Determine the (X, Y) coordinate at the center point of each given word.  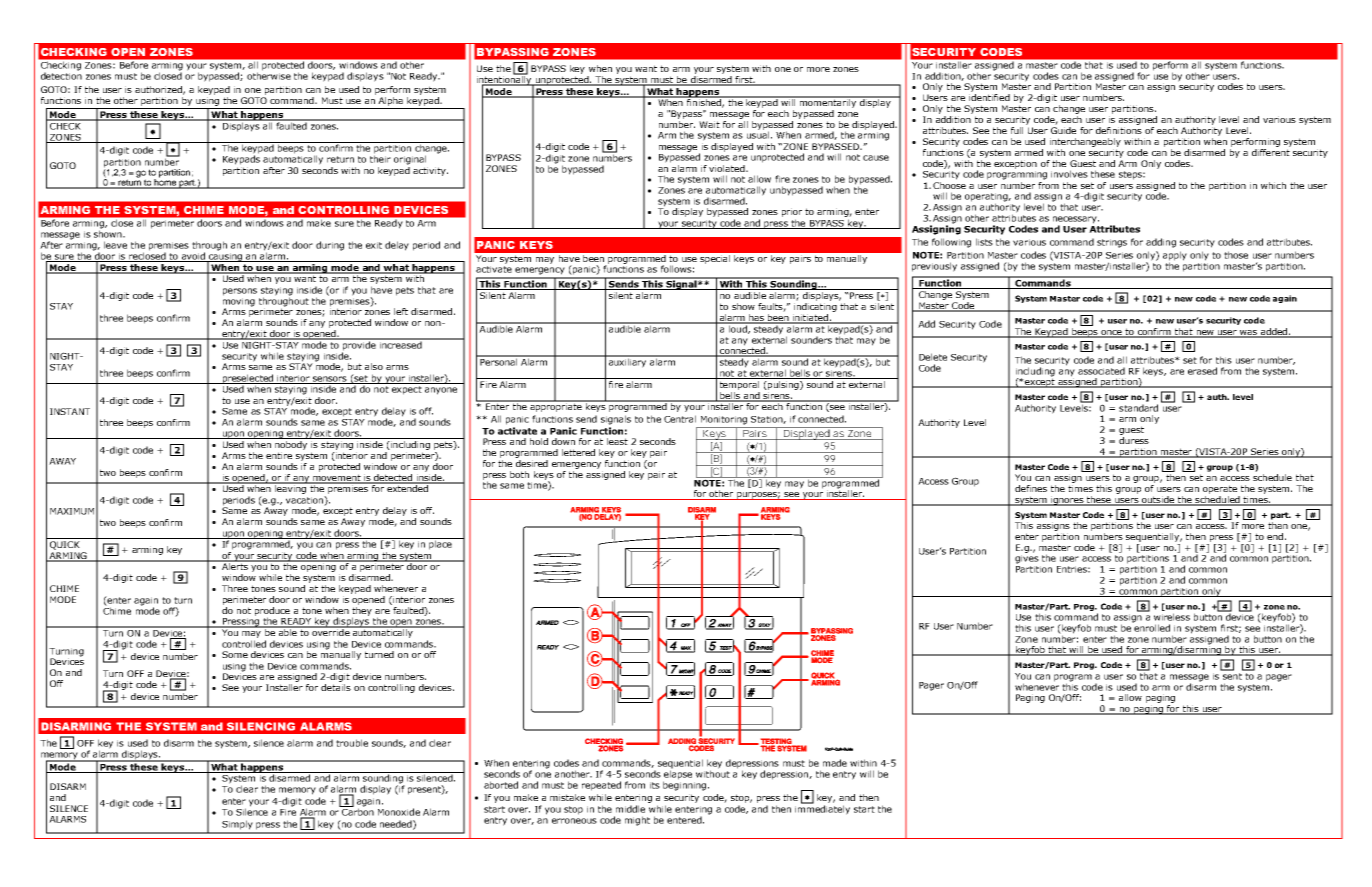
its (655, 785)
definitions (1119, 130)
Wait (709, 124)
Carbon (357, 811)
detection (61, 75)
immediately (822, 809)
